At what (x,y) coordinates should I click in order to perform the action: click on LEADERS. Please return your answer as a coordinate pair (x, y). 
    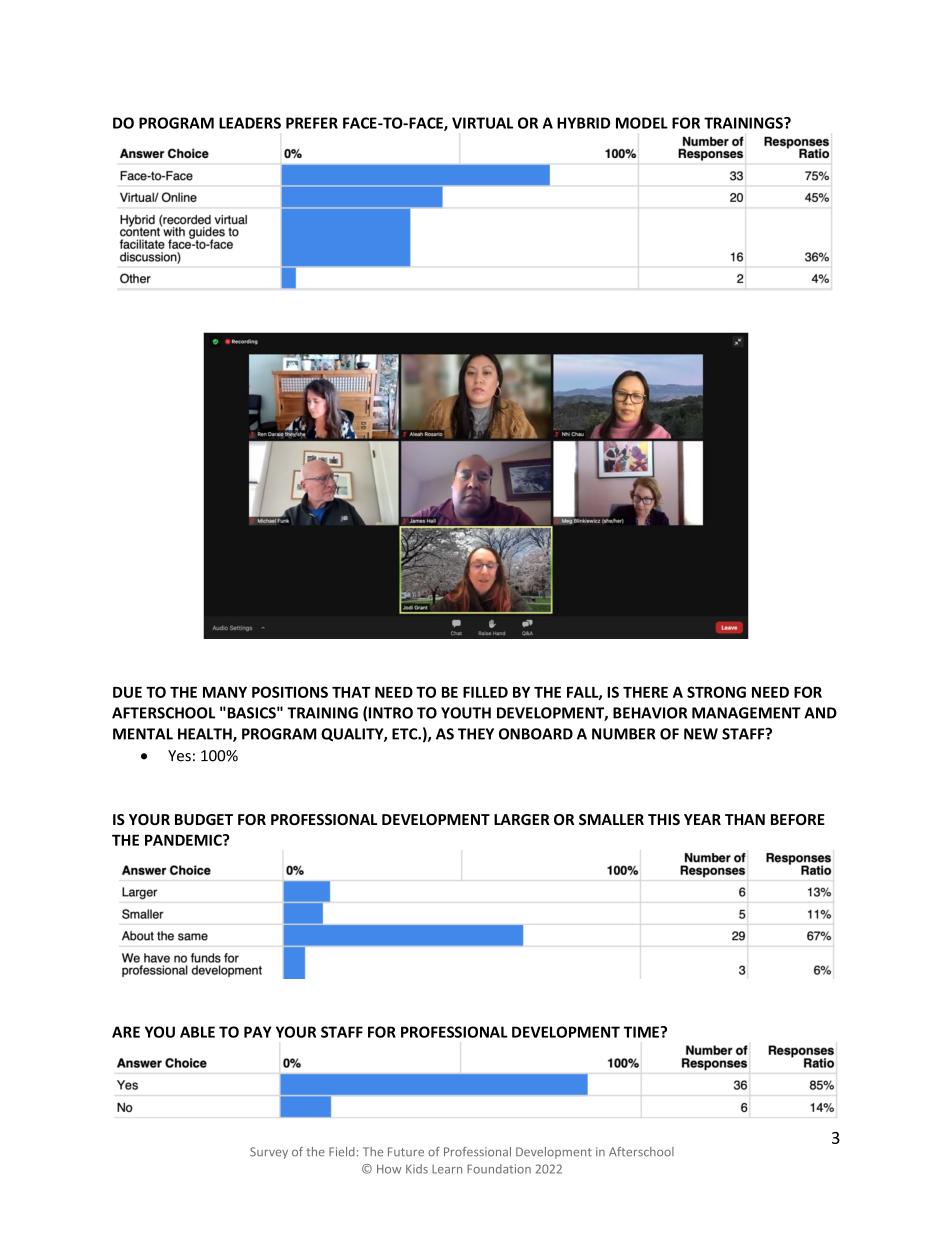
    Looking at the image, I should click on (250, 123).
